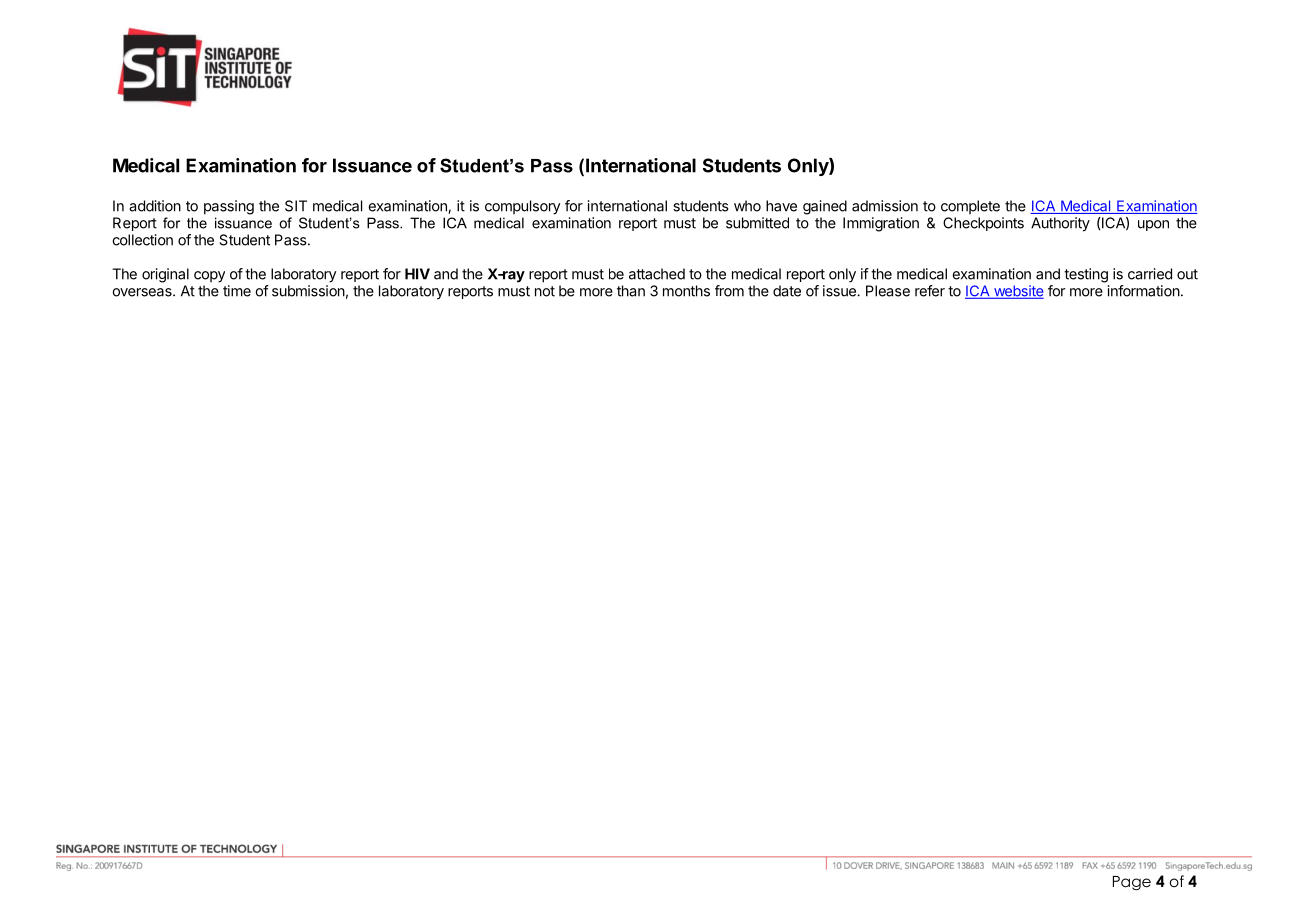 This screenshot has height=924, width=1309. I want to click on website, so click(1017, 292).
